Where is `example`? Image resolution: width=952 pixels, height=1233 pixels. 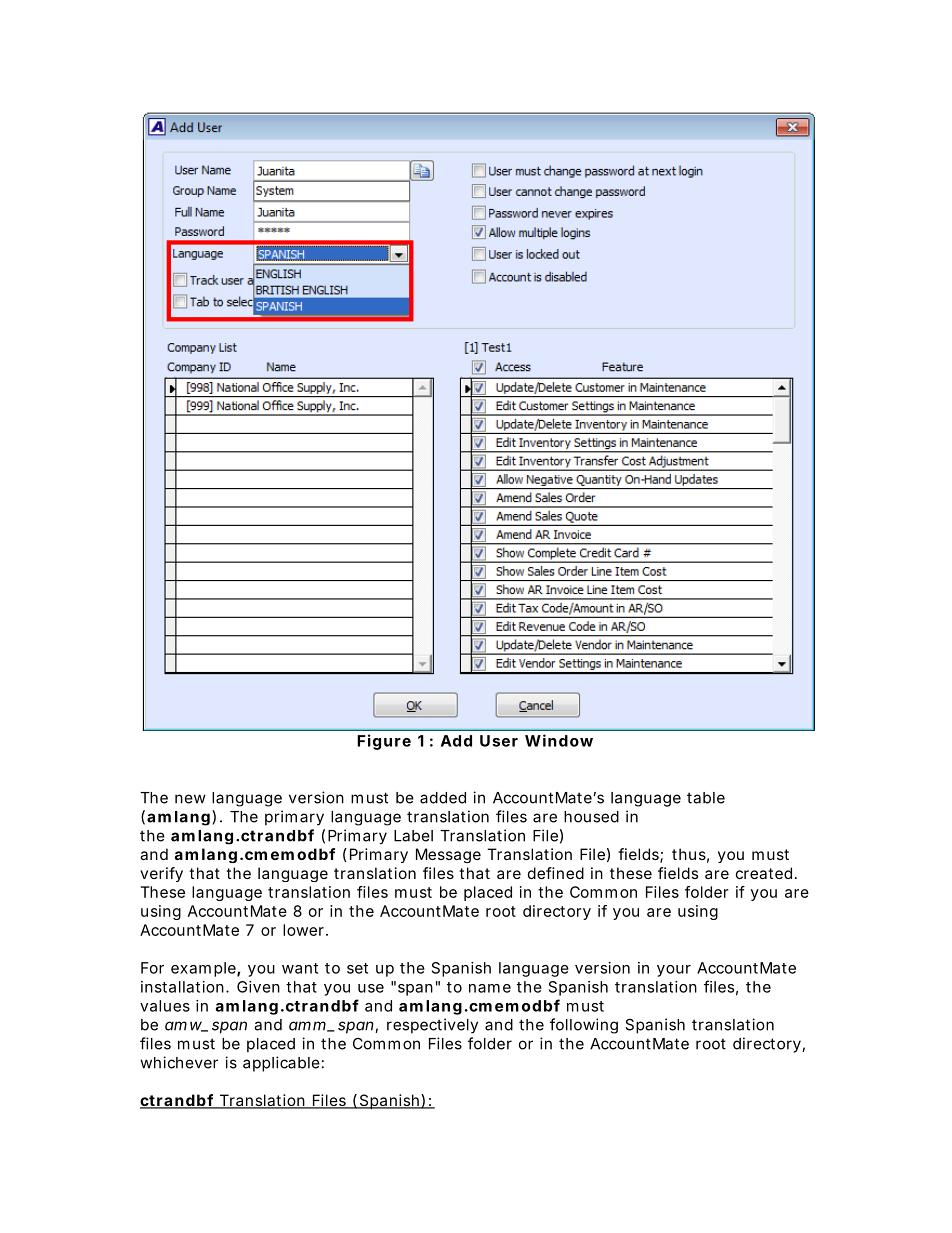 example is located at coordinates (204, 969).
